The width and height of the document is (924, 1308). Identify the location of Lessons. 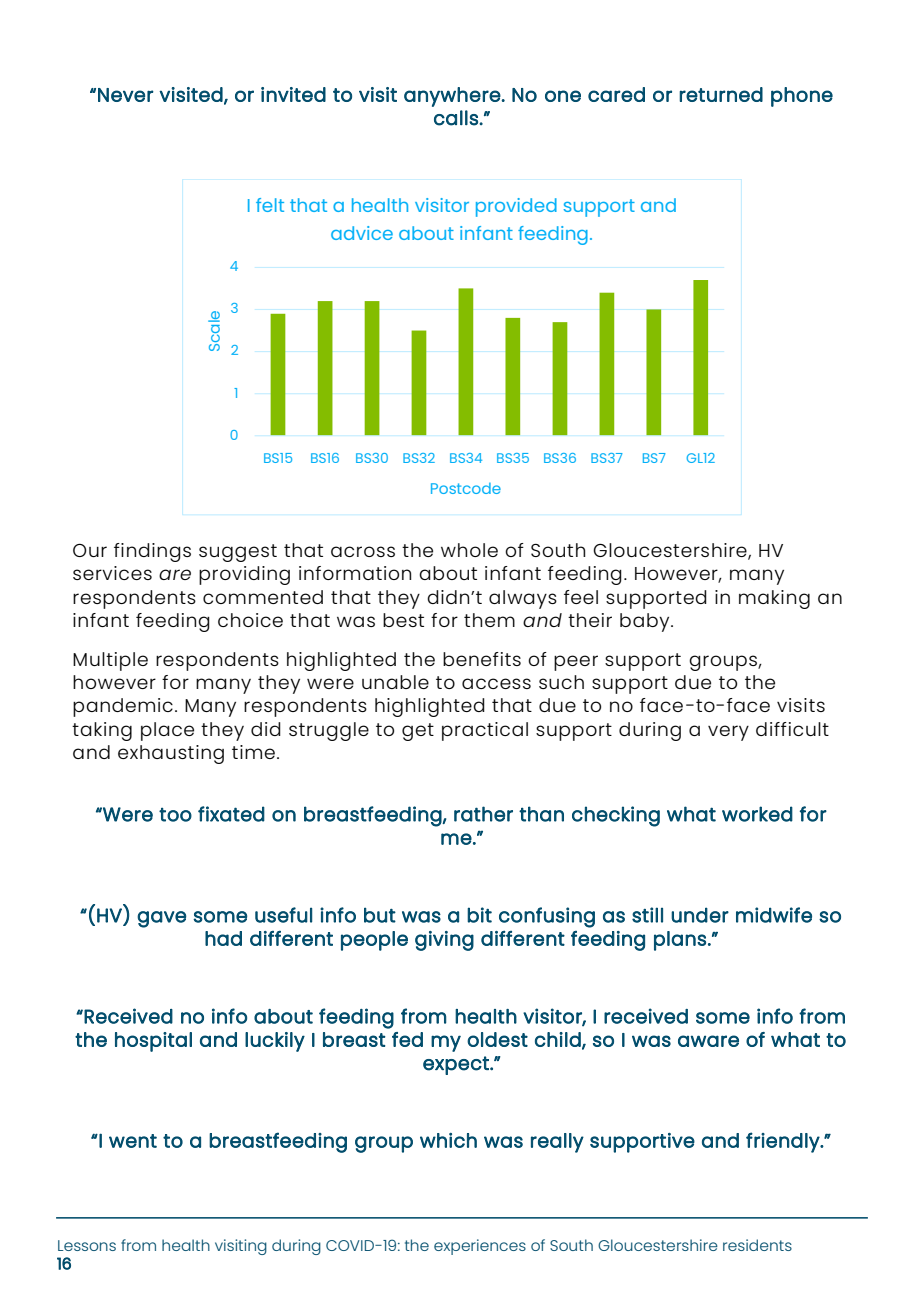
(87, 1245).
